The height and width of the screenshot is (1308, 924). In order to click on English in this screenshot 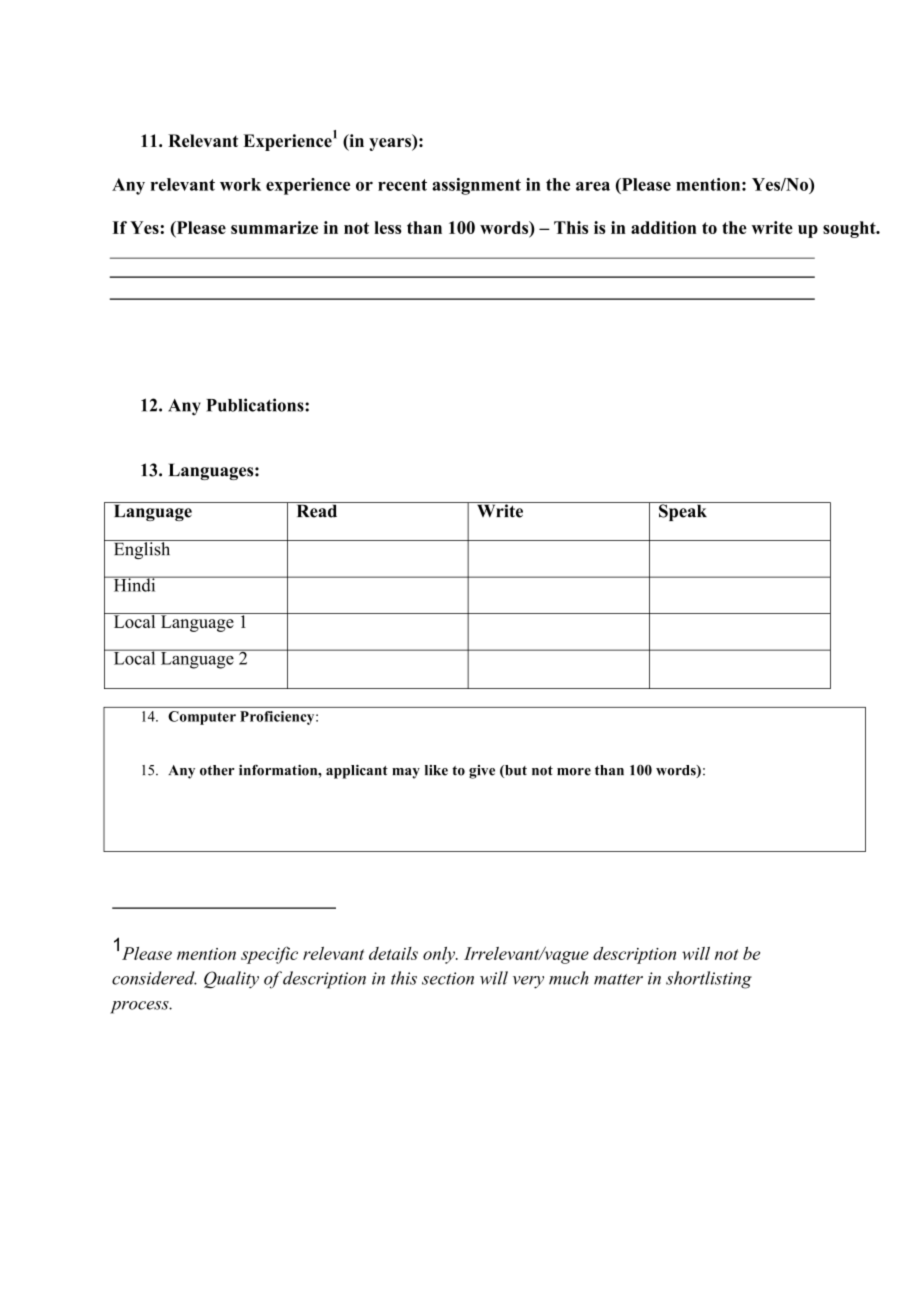, I will do `click(142, 549)`.
